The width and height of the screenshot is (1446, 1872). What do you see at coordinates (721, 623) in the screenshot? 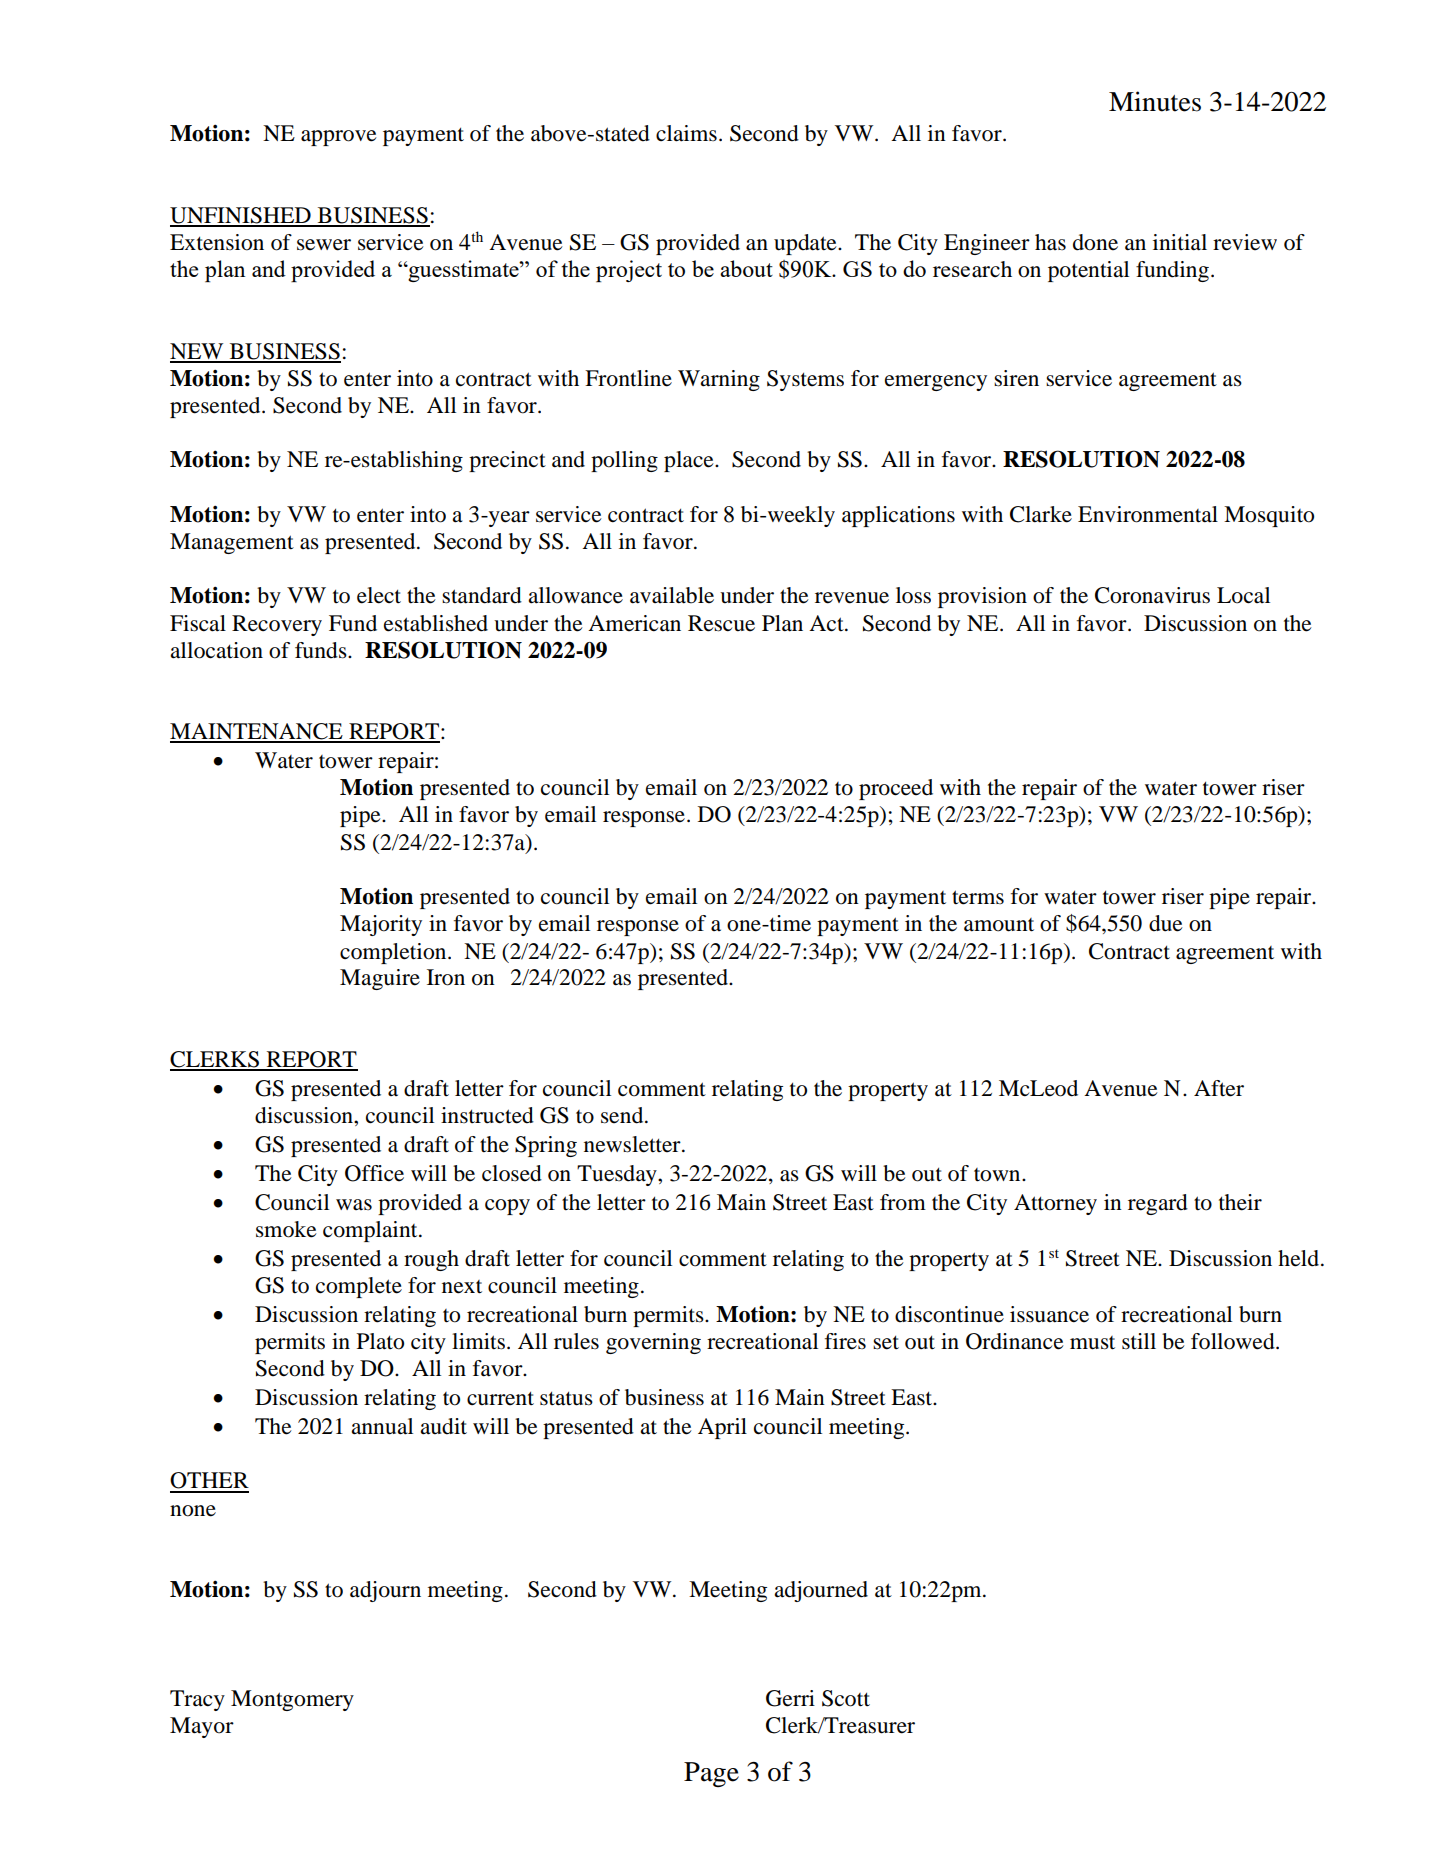
I see `Rescue` at bounding box center [721, 623].
